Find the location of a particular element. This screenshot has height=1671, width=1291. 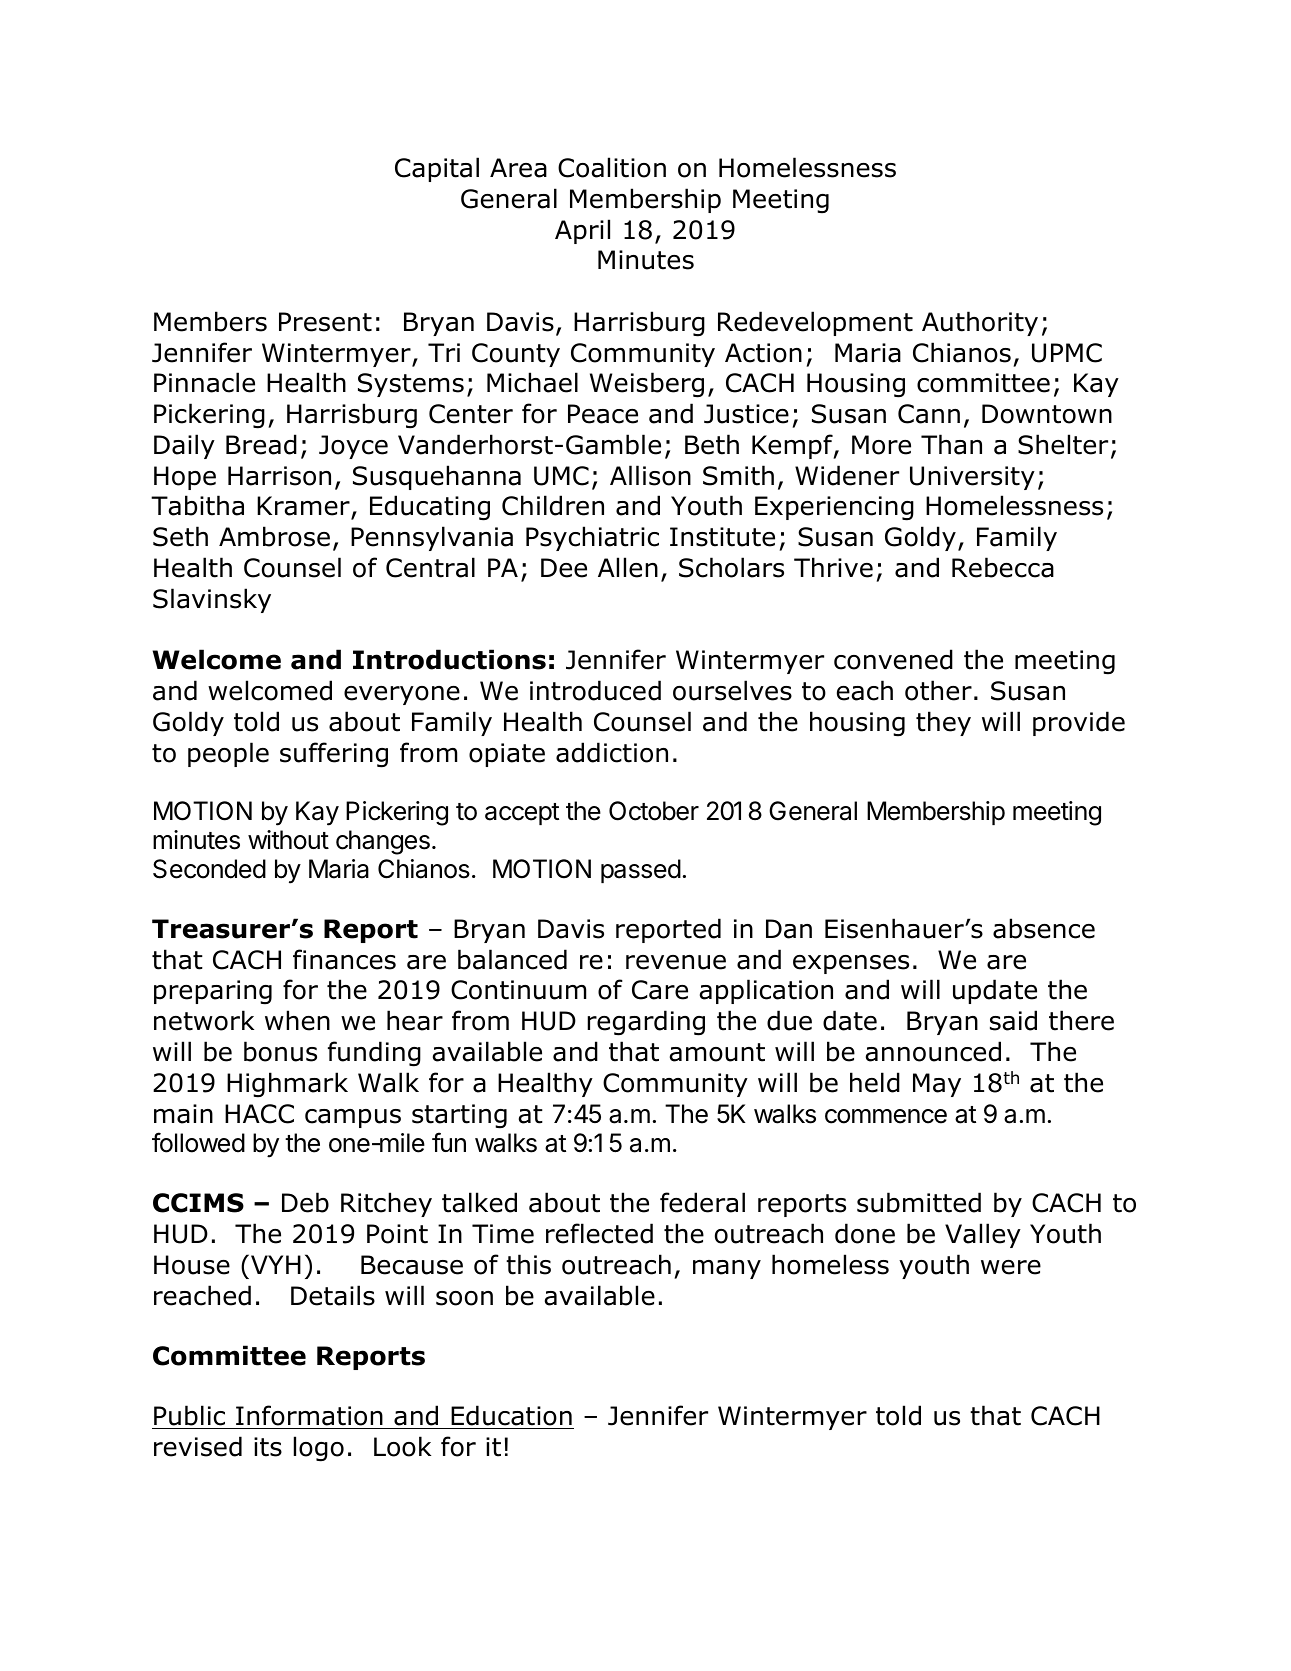

Education is located at coordinates (511, 1415).
